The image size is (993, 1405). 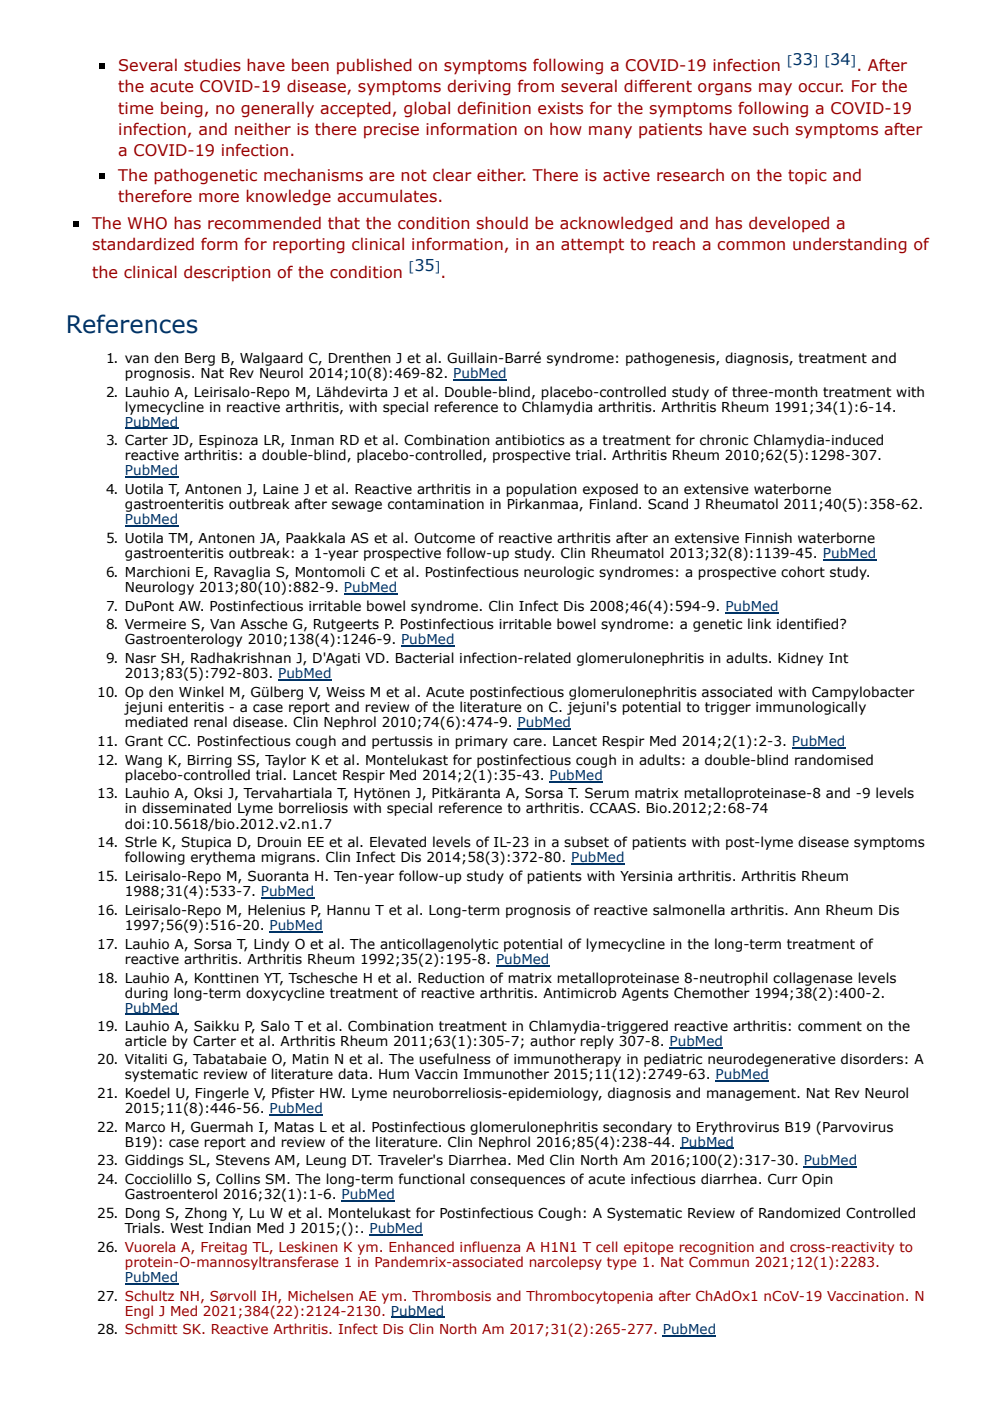 What do you see at coordinates (281, 489) in the document?
I see `Laine` at bounding box center [281, 489].
